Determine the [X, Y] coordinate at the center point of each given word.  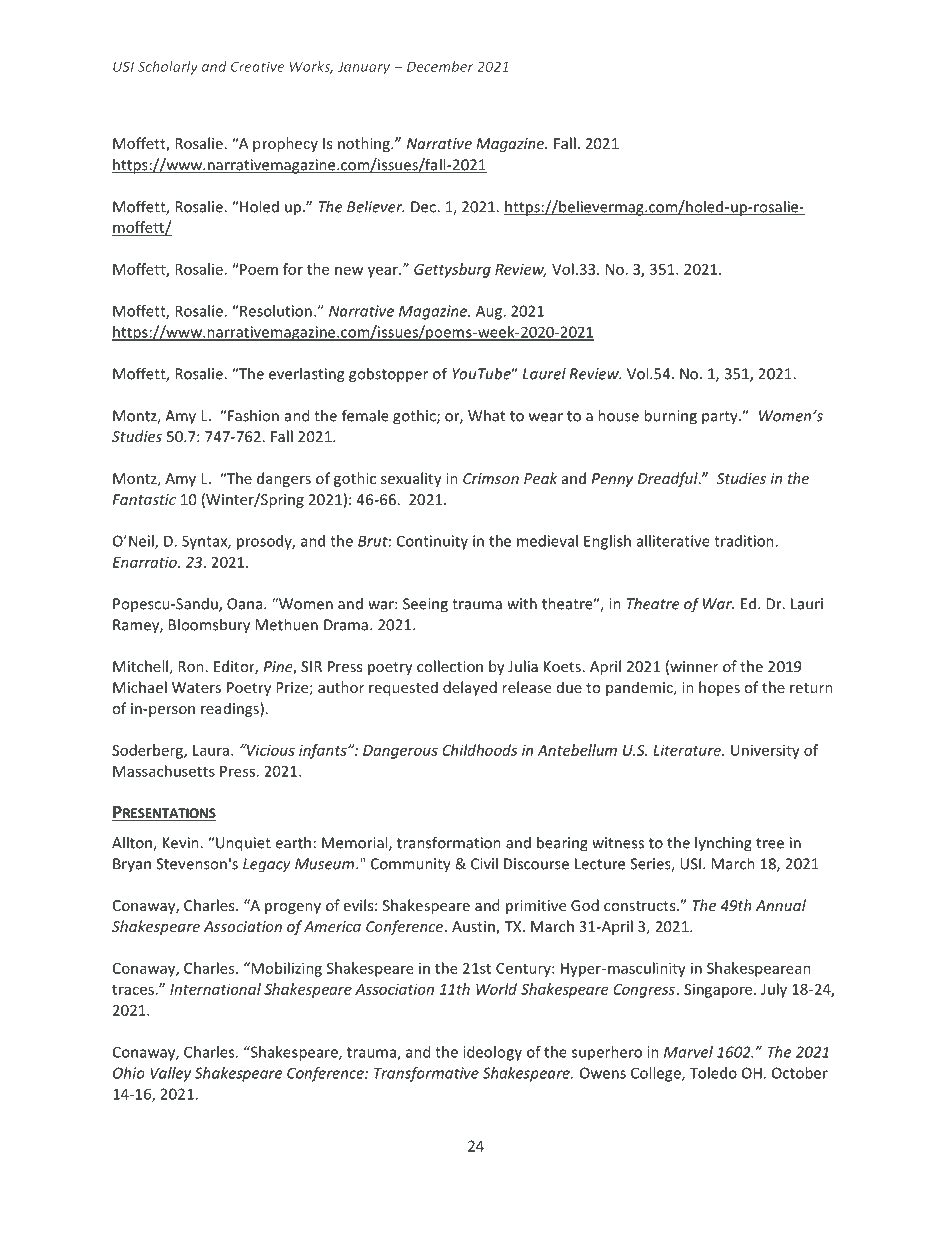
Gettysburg [452, 270]
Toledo [713, 1073]
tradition [745, 541]
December [440, 66]
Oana [246, 604]
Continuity [432, 542]
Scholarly [168, 68]
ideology [492, 1053]
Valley [170, 1074]
